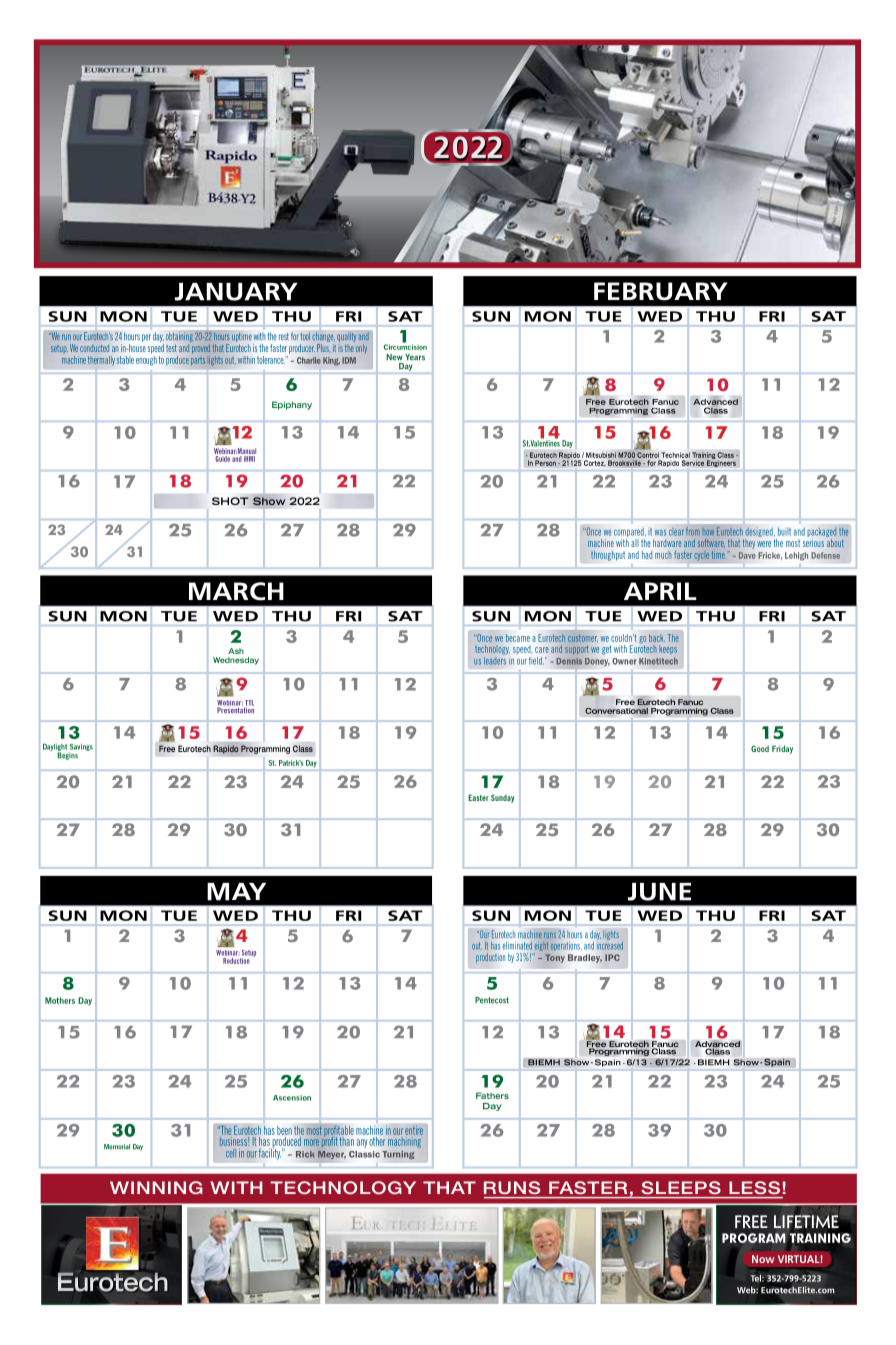 Image resolution: width=896 pixels, height=1345 pixels. Describe the element at coordinates (156, 1187) in the screenshot. I see `WINNING` at that location.
